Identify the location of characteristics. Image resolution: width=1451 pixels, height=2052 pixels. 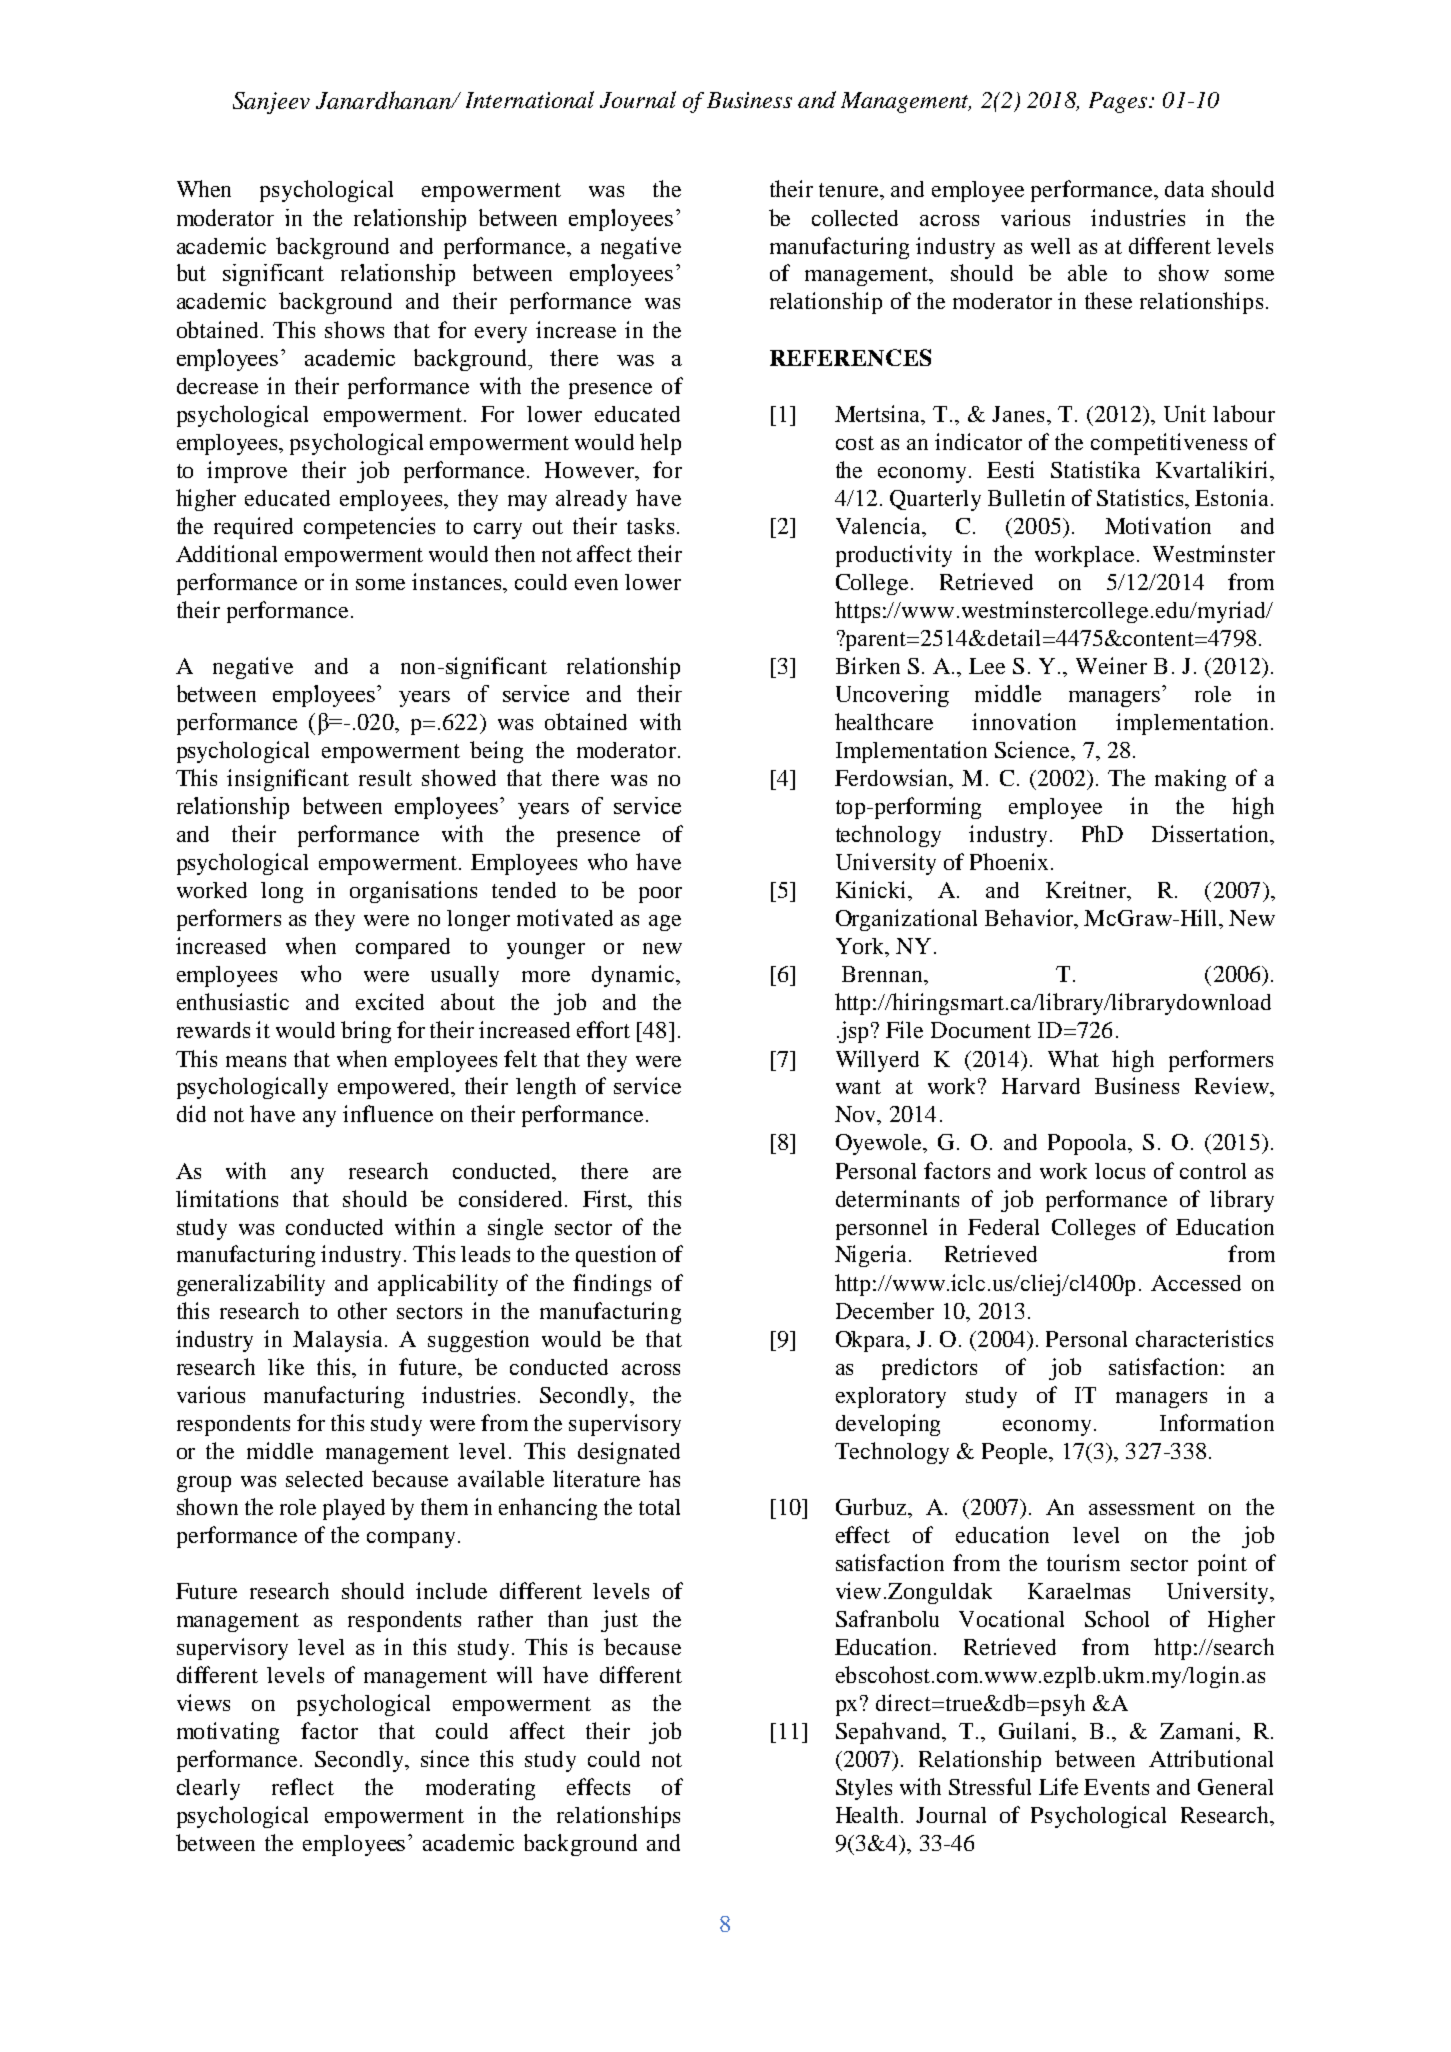
(1204, 1338).
